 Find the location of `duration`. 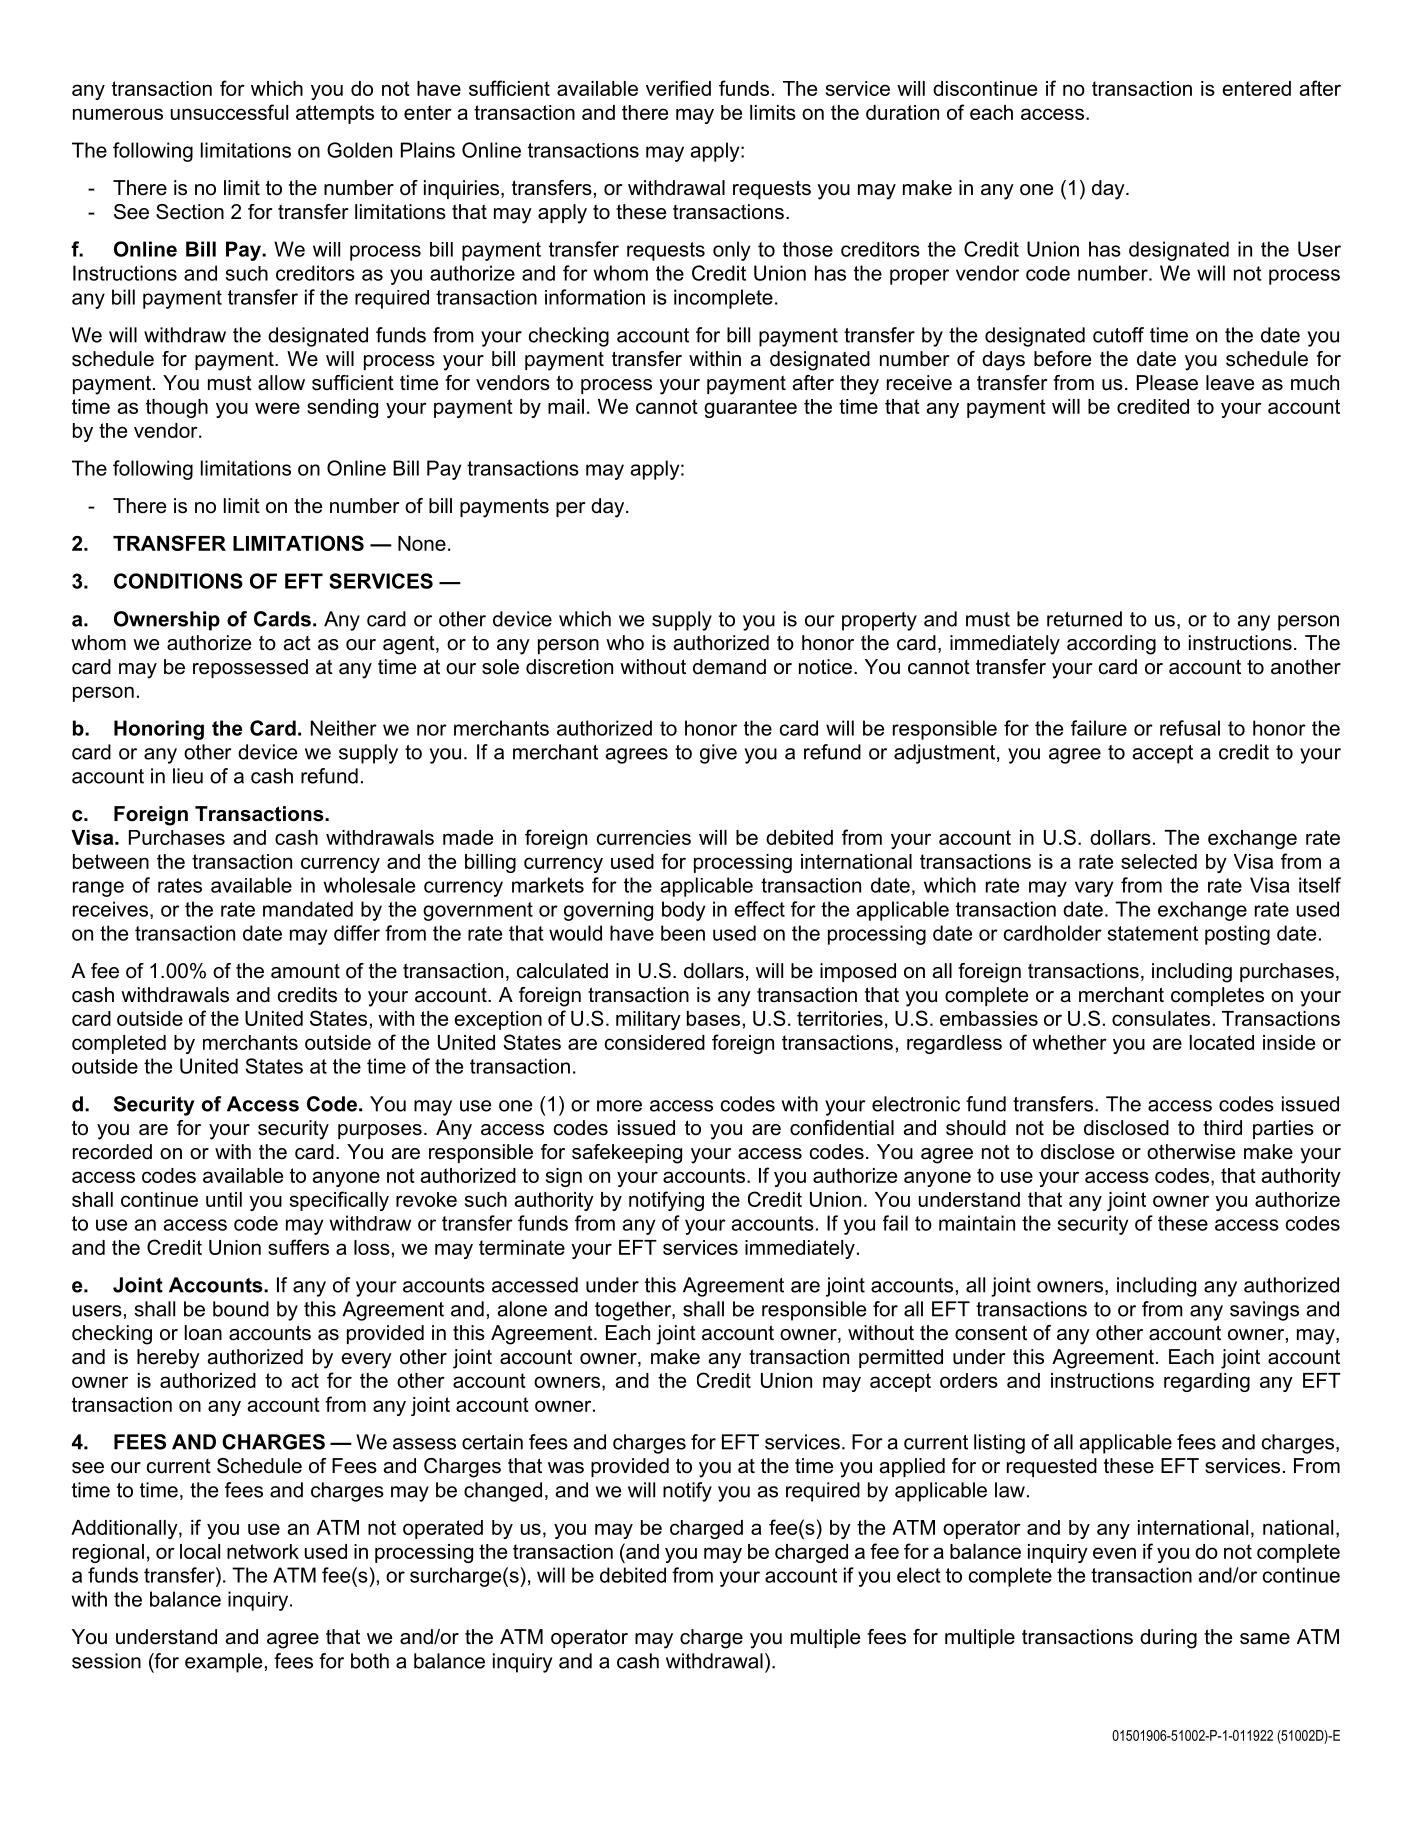

duration is located at coordinates (902, 112).
